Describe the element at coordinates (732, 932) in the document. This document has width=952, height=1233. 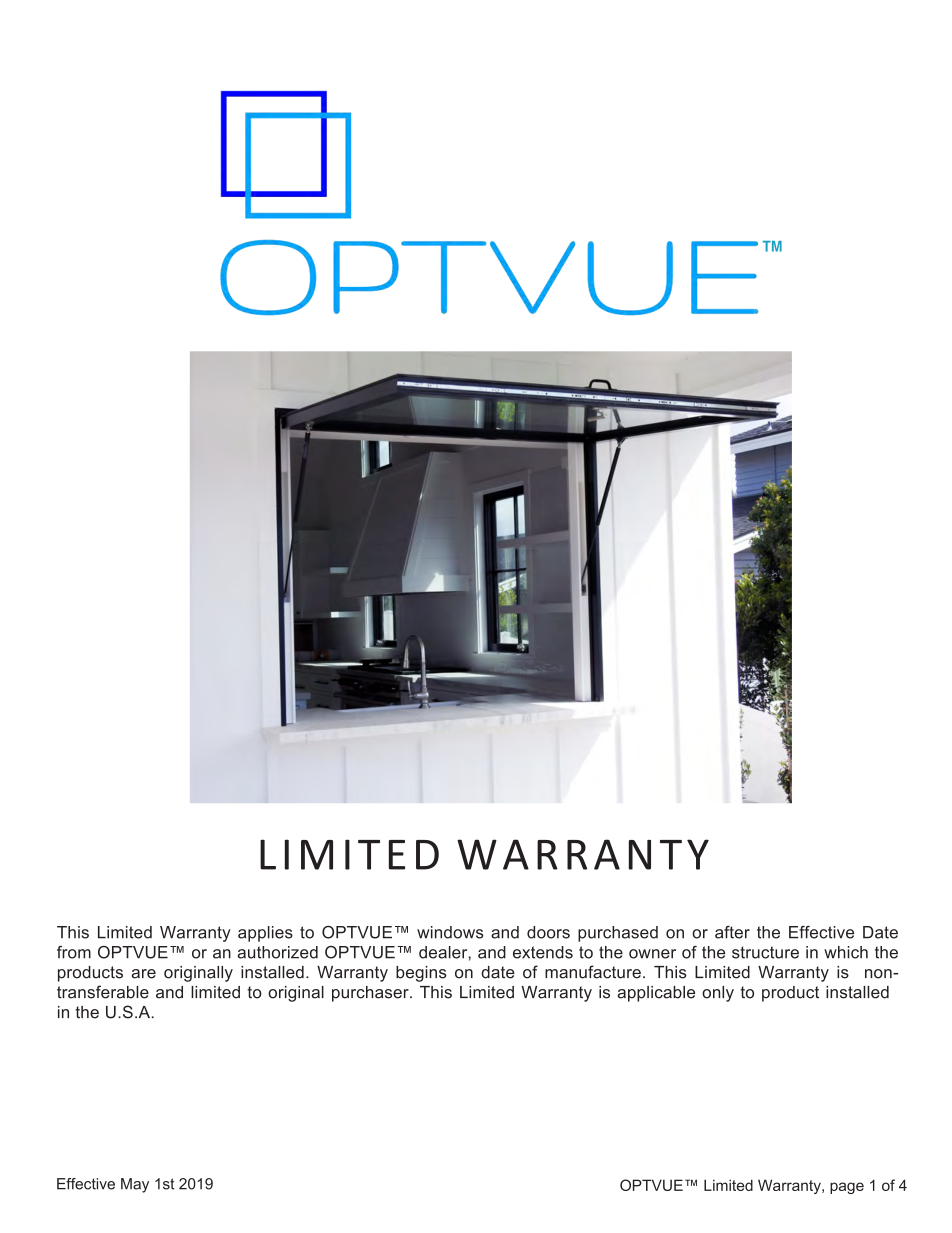
I see `after` at that location.
